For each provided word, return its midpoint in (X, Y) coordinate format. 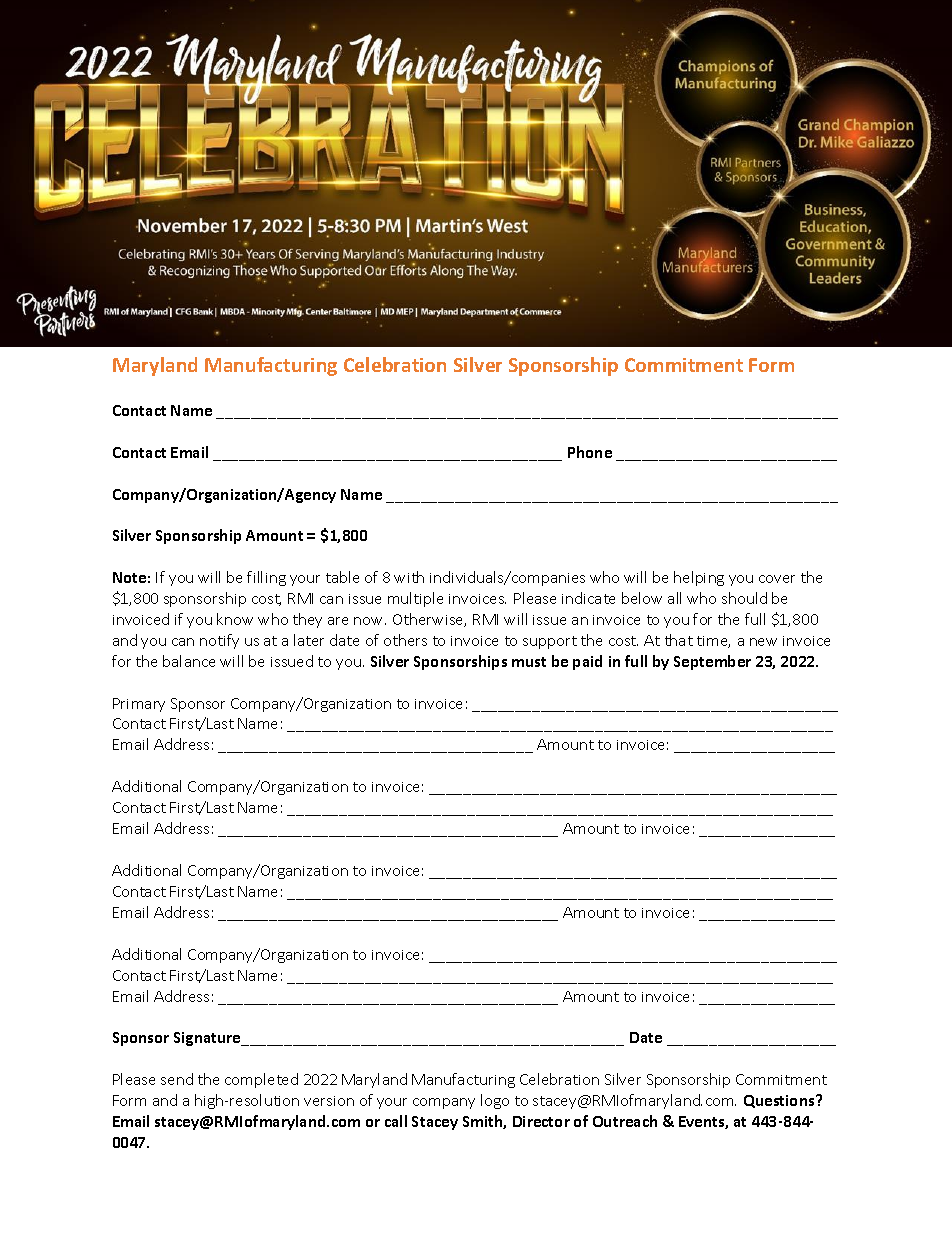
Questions (780, 1101)
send (177, 1079)
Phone (590, 452)
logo (495, 1101)
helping (699, 578)
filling (266, 578)
